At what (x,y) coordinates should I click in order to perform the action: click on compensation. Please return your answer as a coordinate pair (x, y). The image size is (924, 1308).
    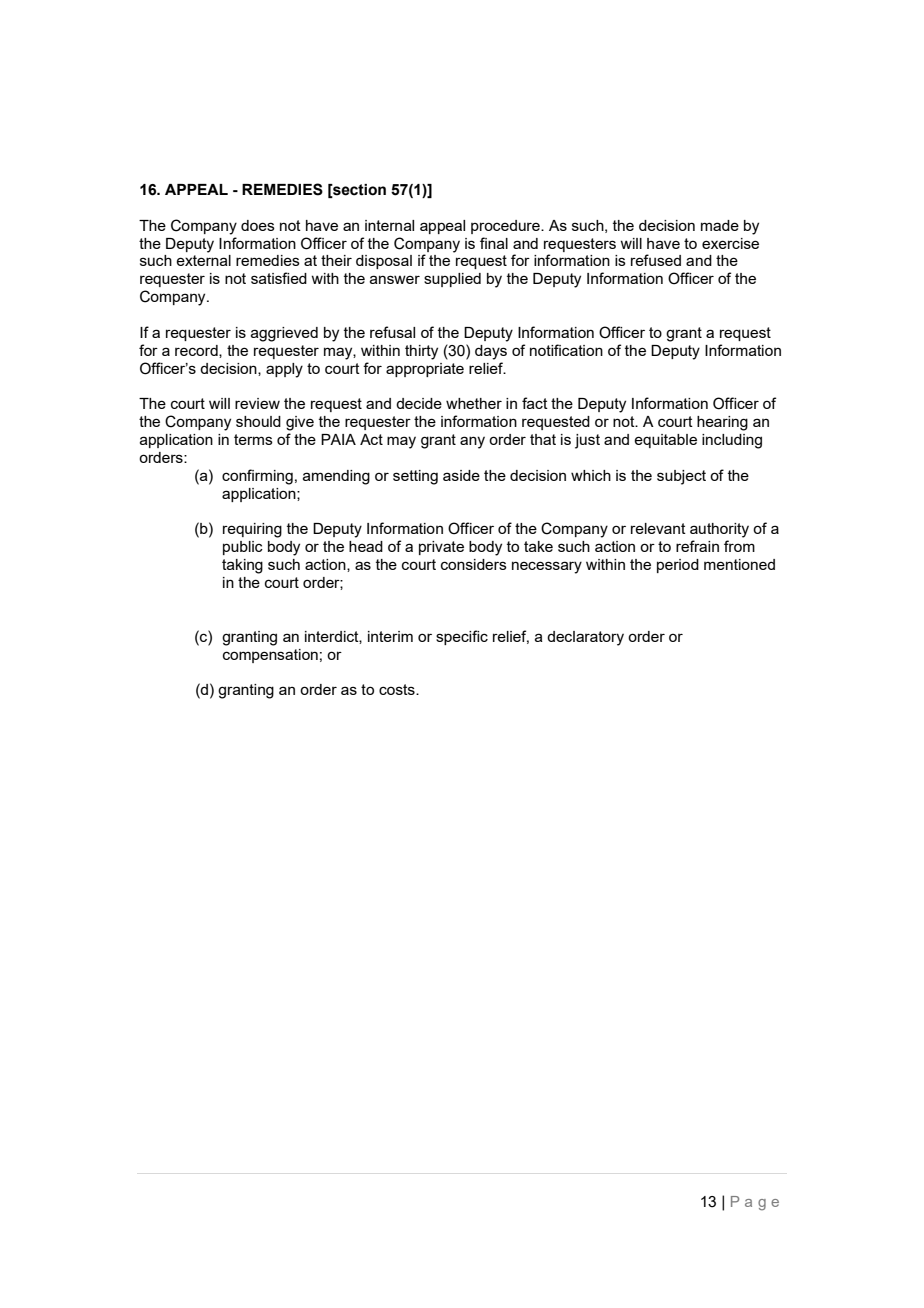
    Looking at the image, I should click on (270, 656).
